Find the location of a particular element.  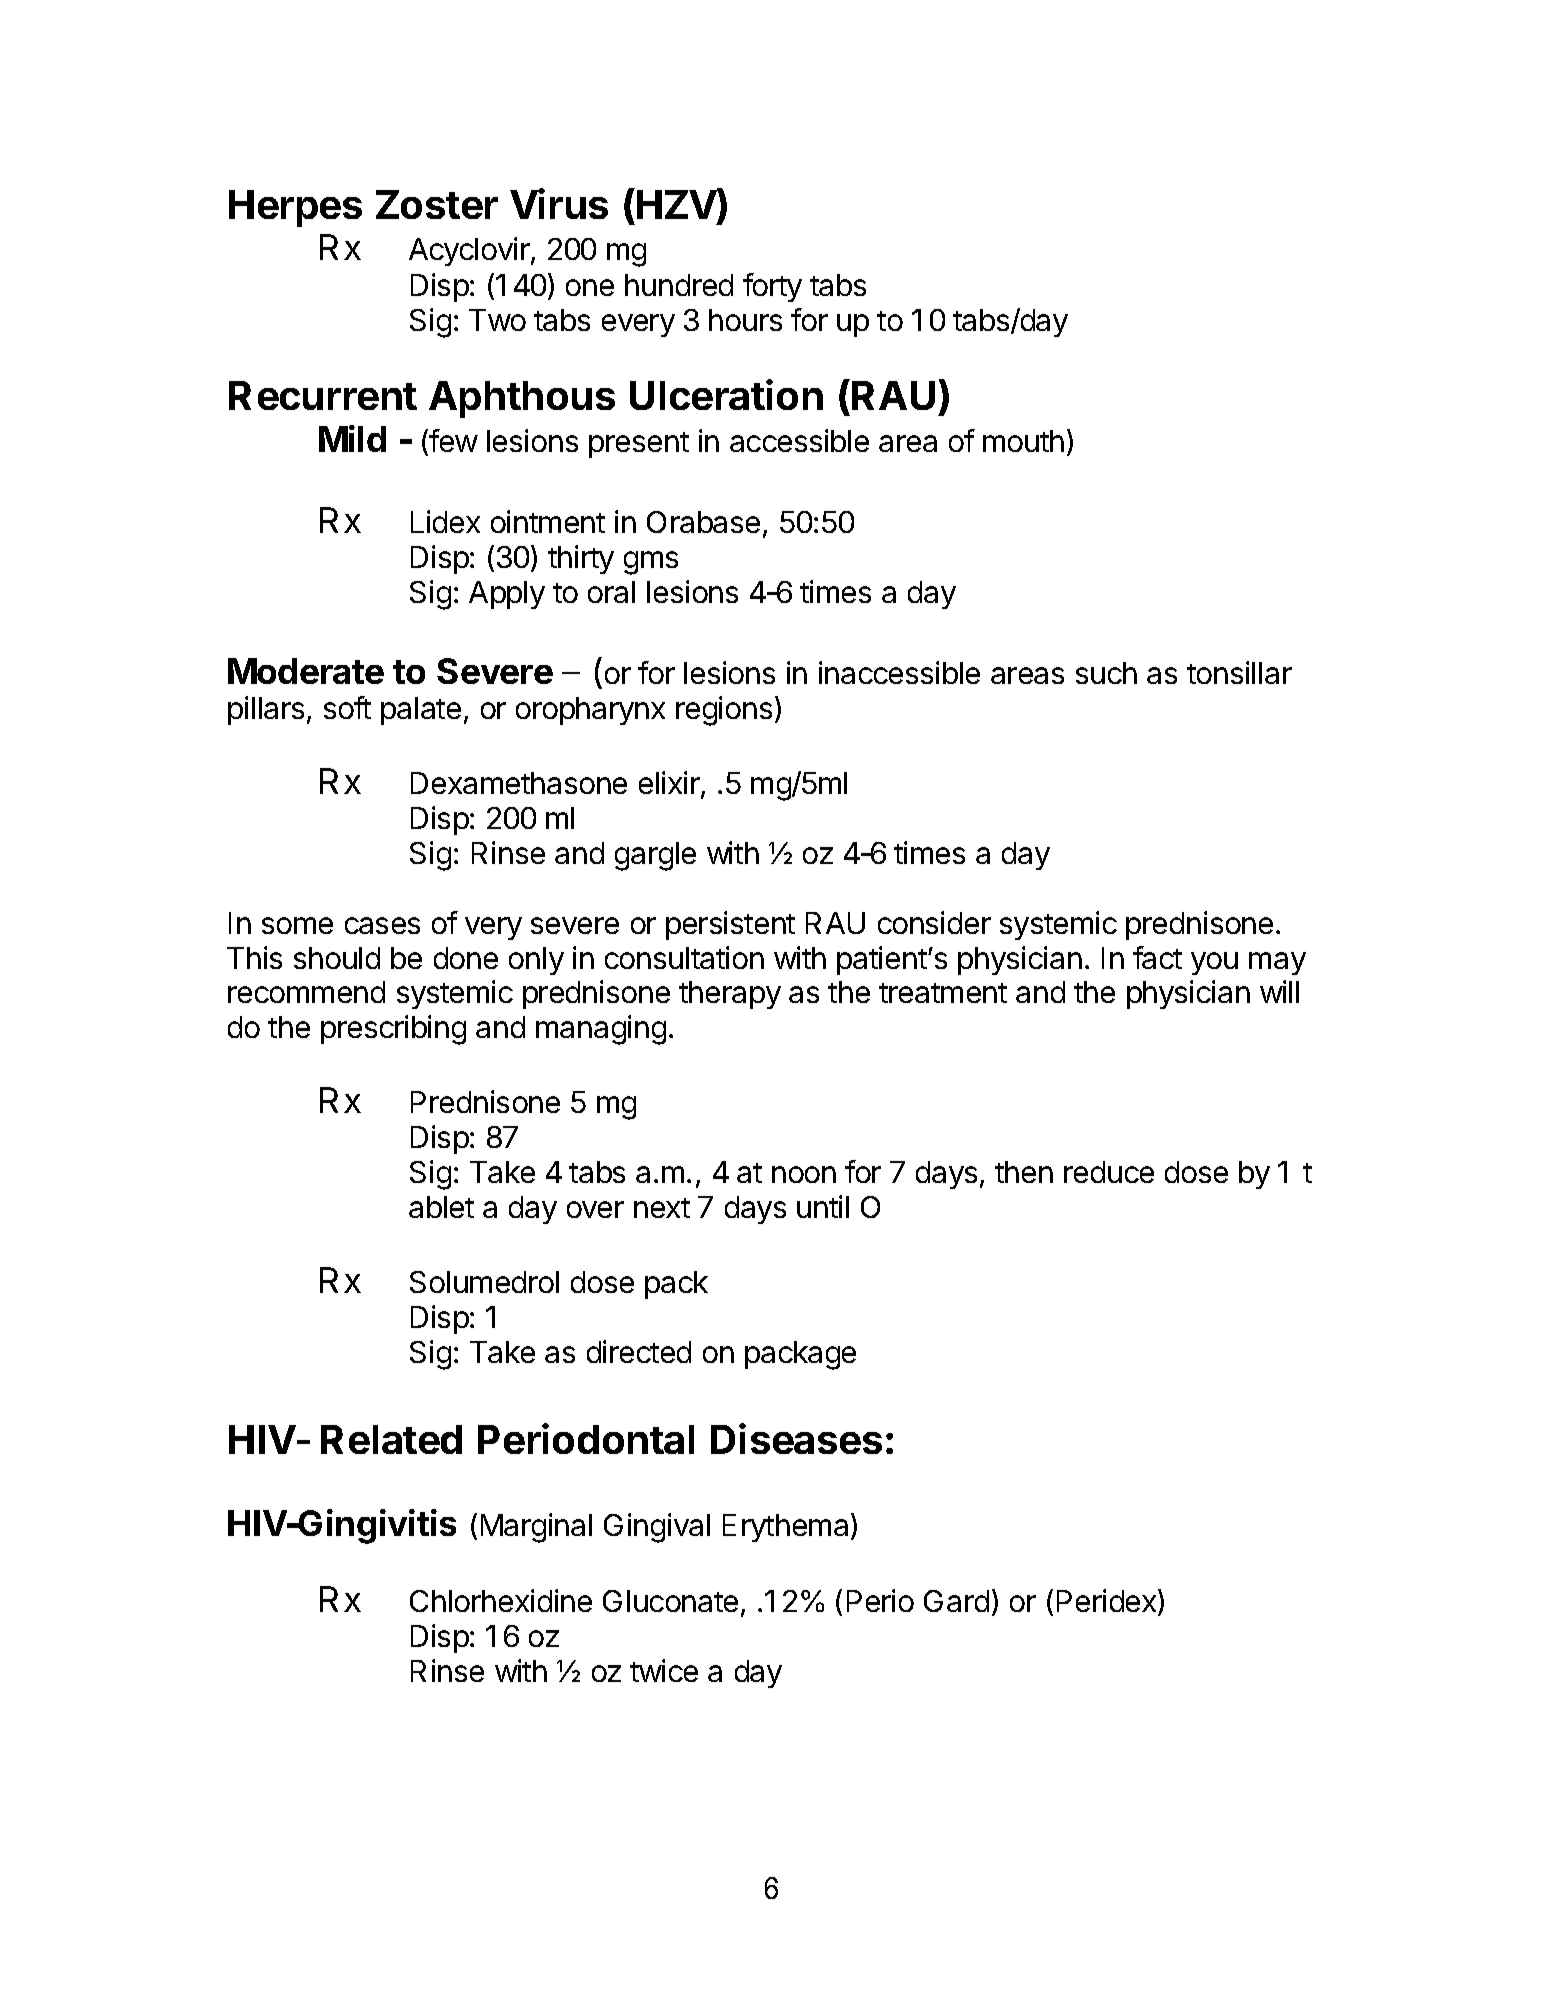

soft is located at coordinates (347, 707).
